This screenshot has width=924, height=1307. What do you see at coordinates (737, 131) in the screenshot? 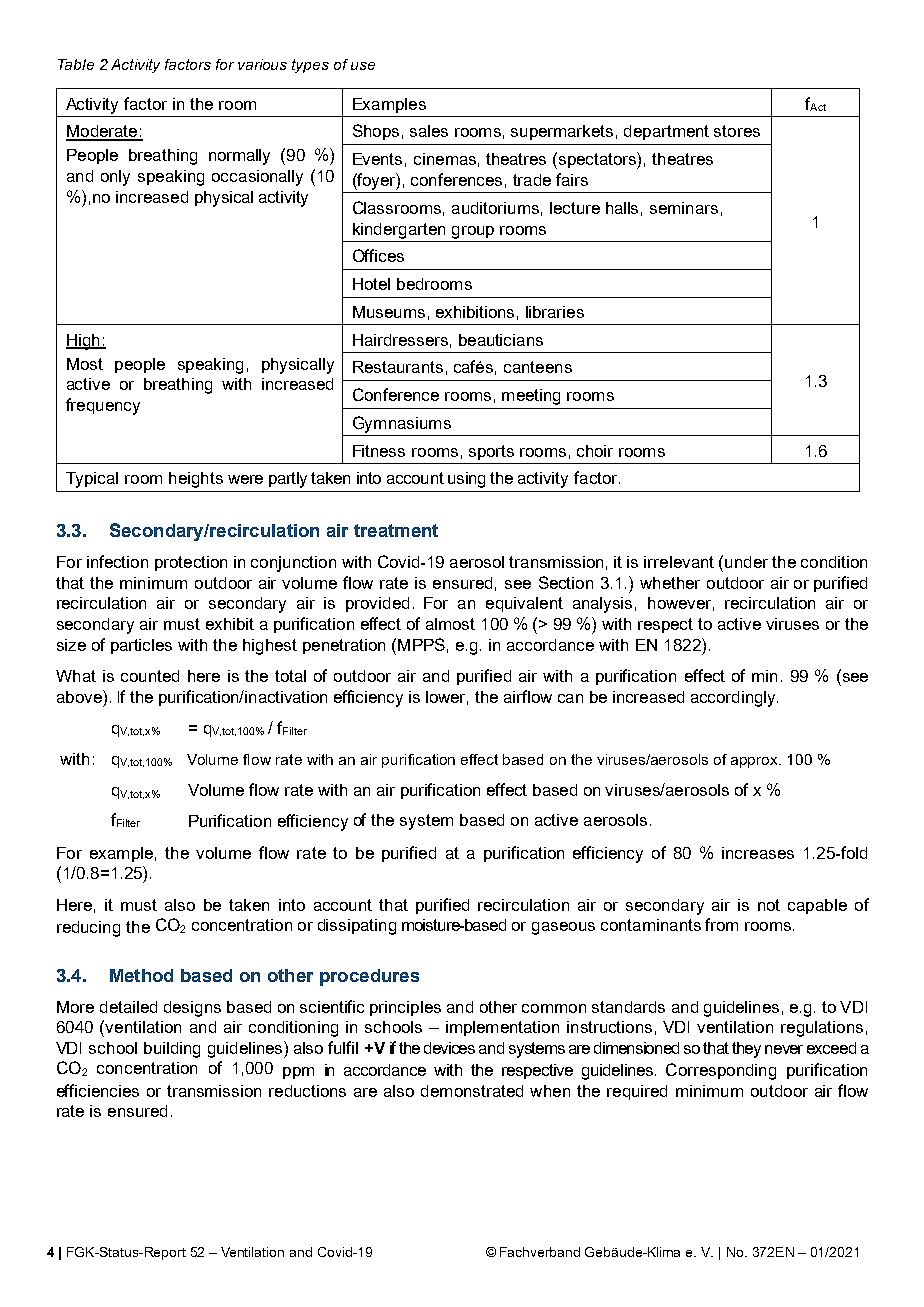
I see `stores` at bounding box center [737, 131].
